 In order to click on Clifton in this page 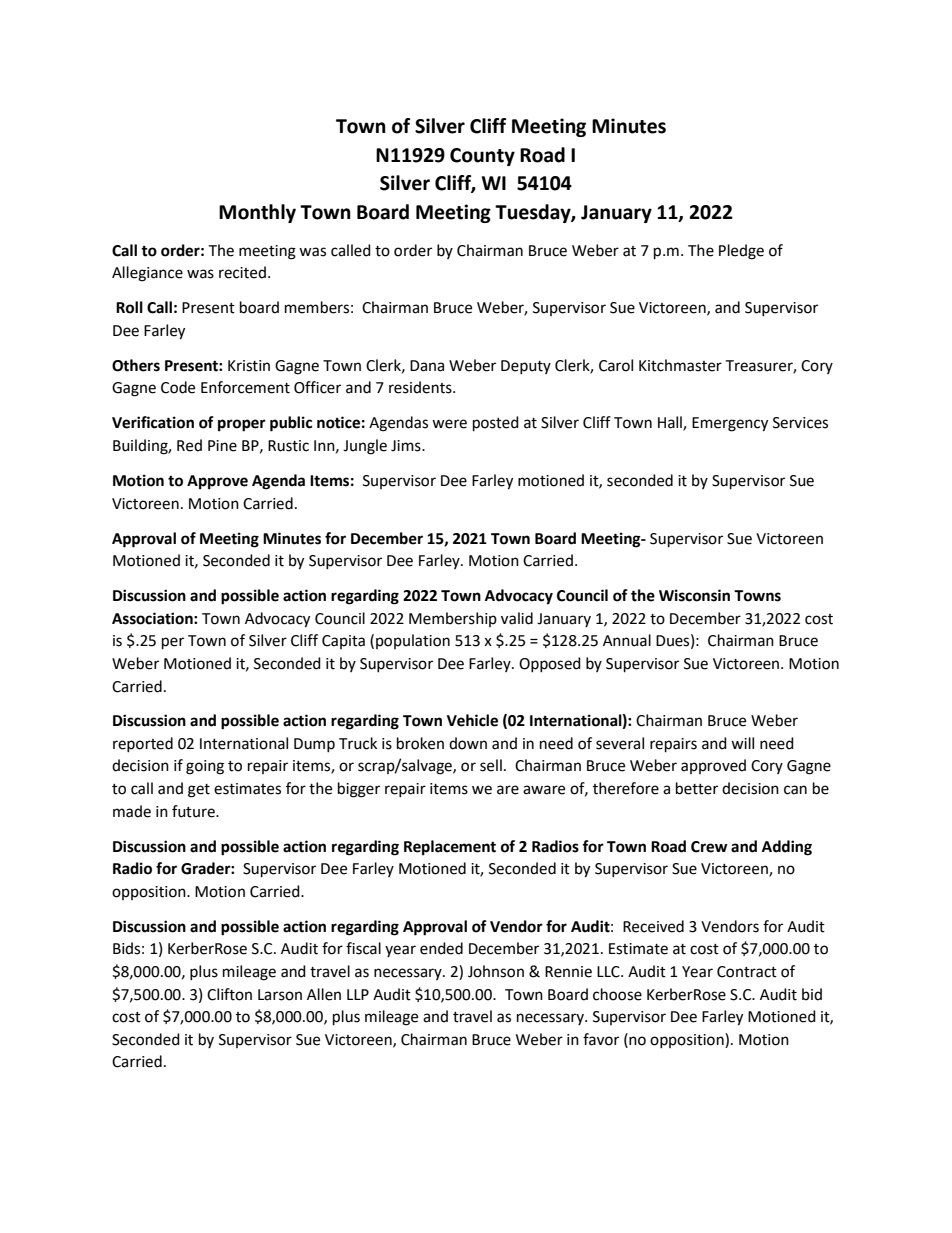, I will do `click(229, 994)`.
